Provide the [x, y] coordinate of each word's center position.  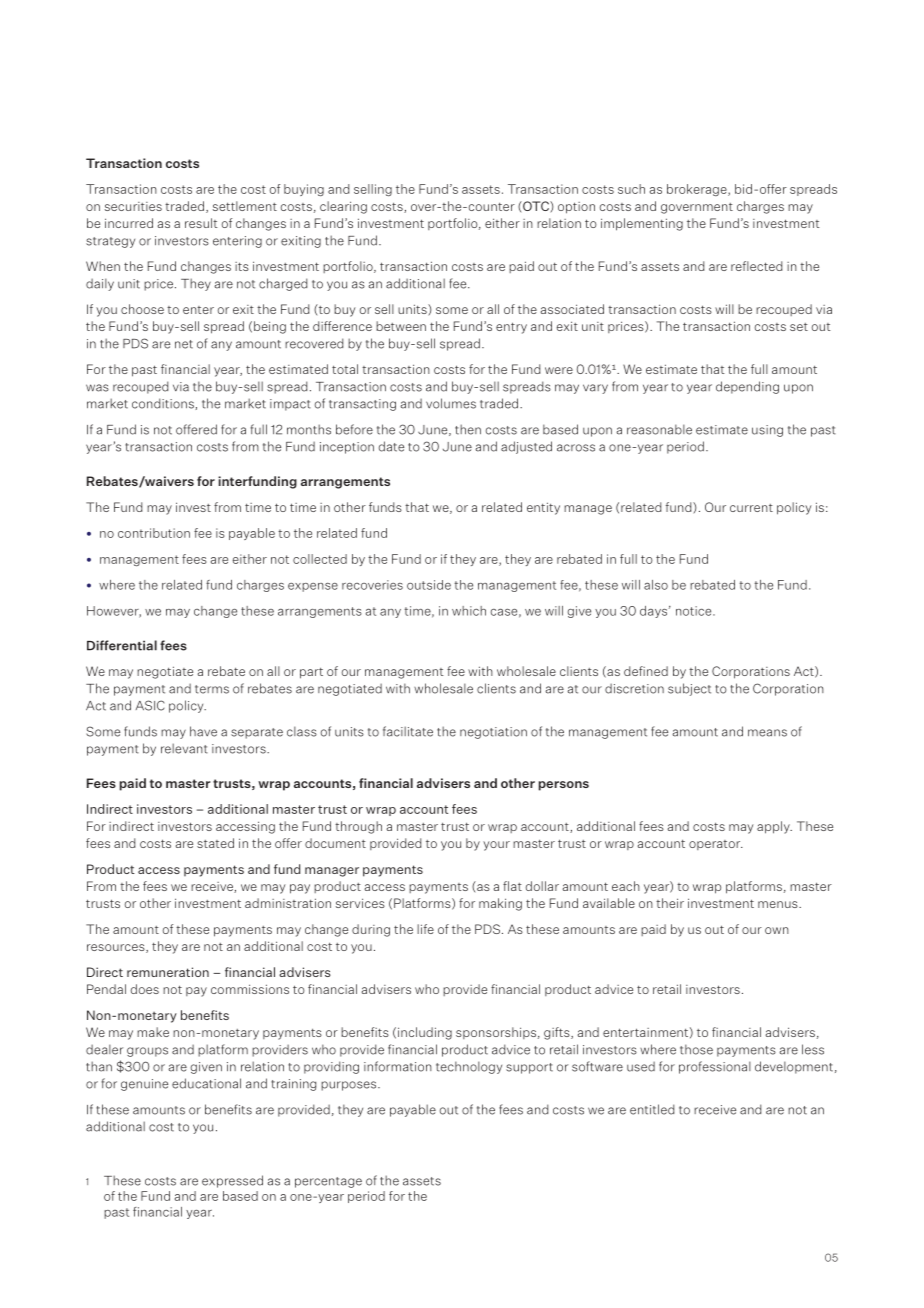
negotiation [493, 733]
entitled [652, 1109]
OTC [536, 207]
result [201, 223]
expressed [232, 1181]
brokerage [698, 190]
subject [689, 689]
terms [212, 689]
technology [469, 1067]
